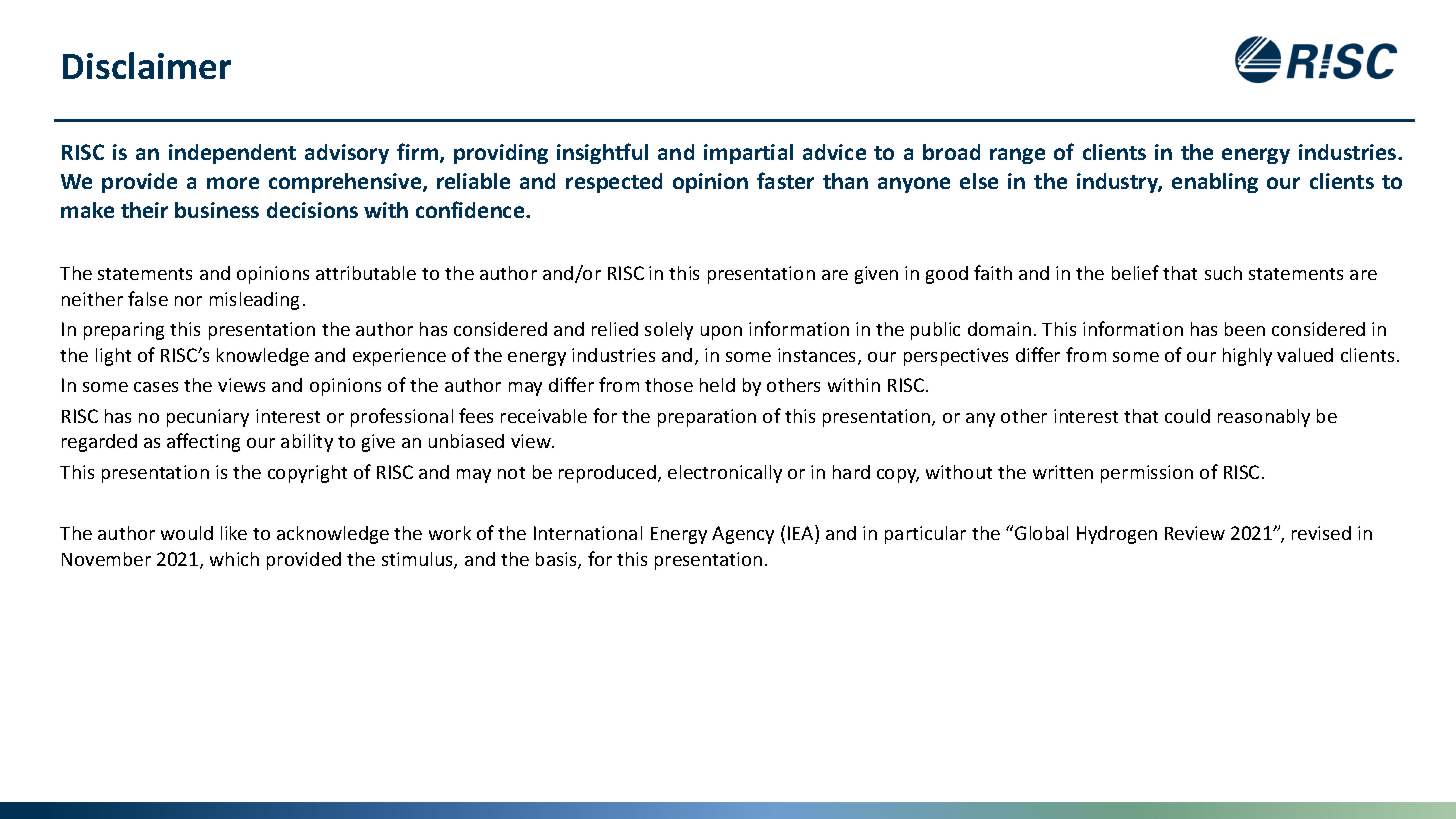 This screenshot has height=819, width=1456. What do you see at coordinates (156, 387) in the screenshot?
I see `cases` at bounding box center [156, 387].
